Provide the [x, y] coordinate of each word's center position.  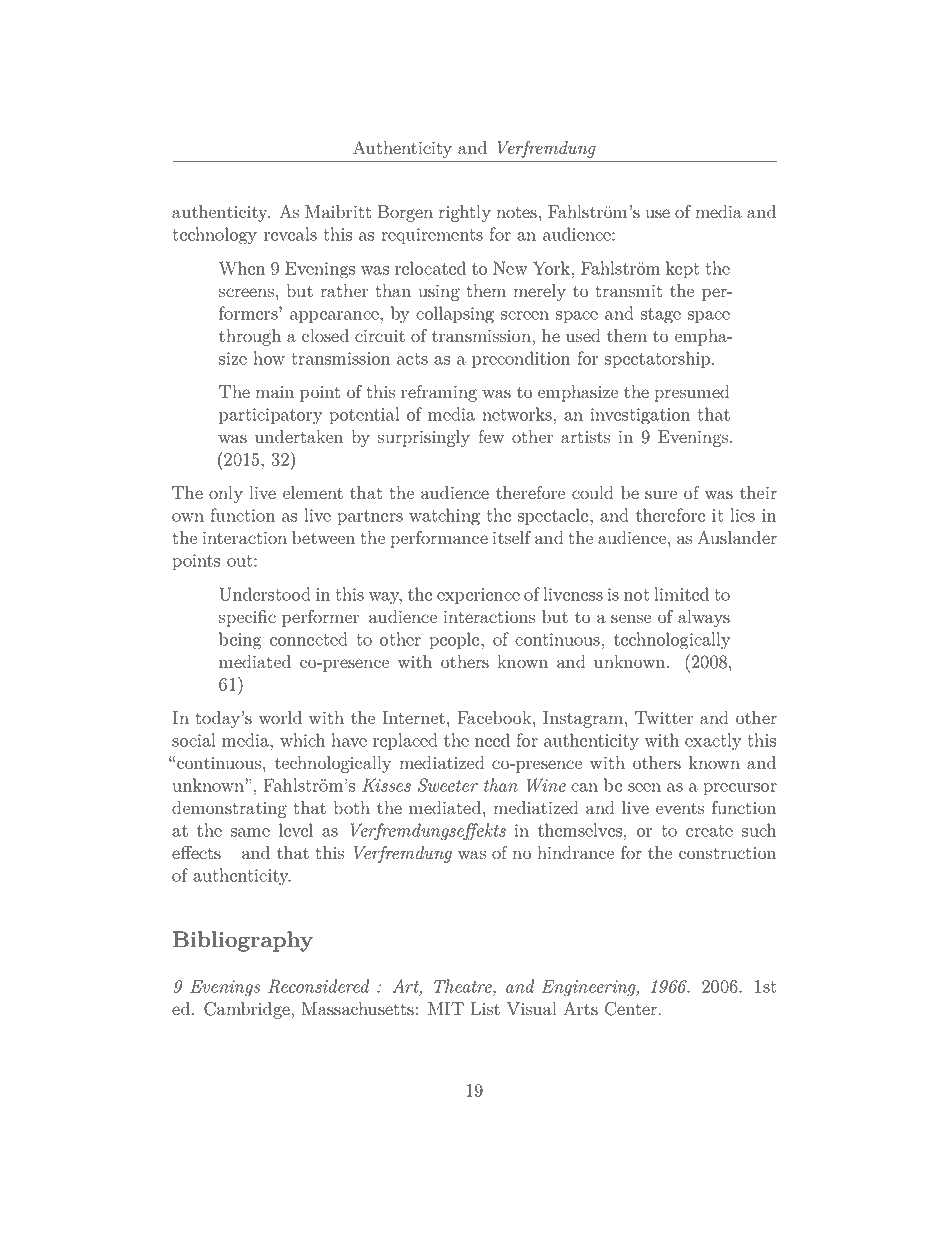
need [492, 740]
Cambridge [248, 1010]
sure [661, 495]
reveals [290, 234]
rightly [464, 213]
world [280, 718]
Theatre [464, 986]
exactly [713, 742]
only [226, 494]
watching [444, 517]
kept [682, 270]
